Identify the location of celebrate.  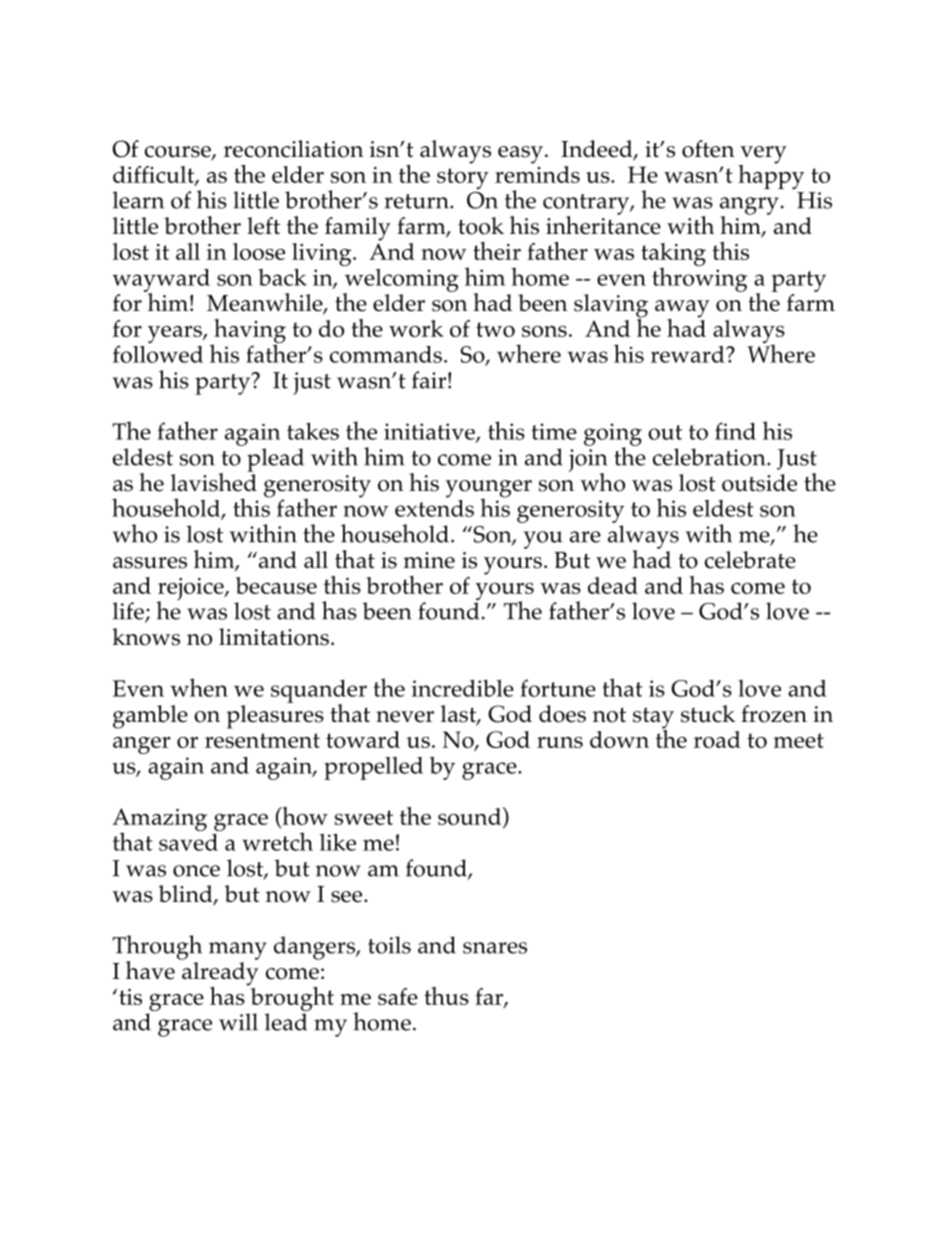
(750, 560).
